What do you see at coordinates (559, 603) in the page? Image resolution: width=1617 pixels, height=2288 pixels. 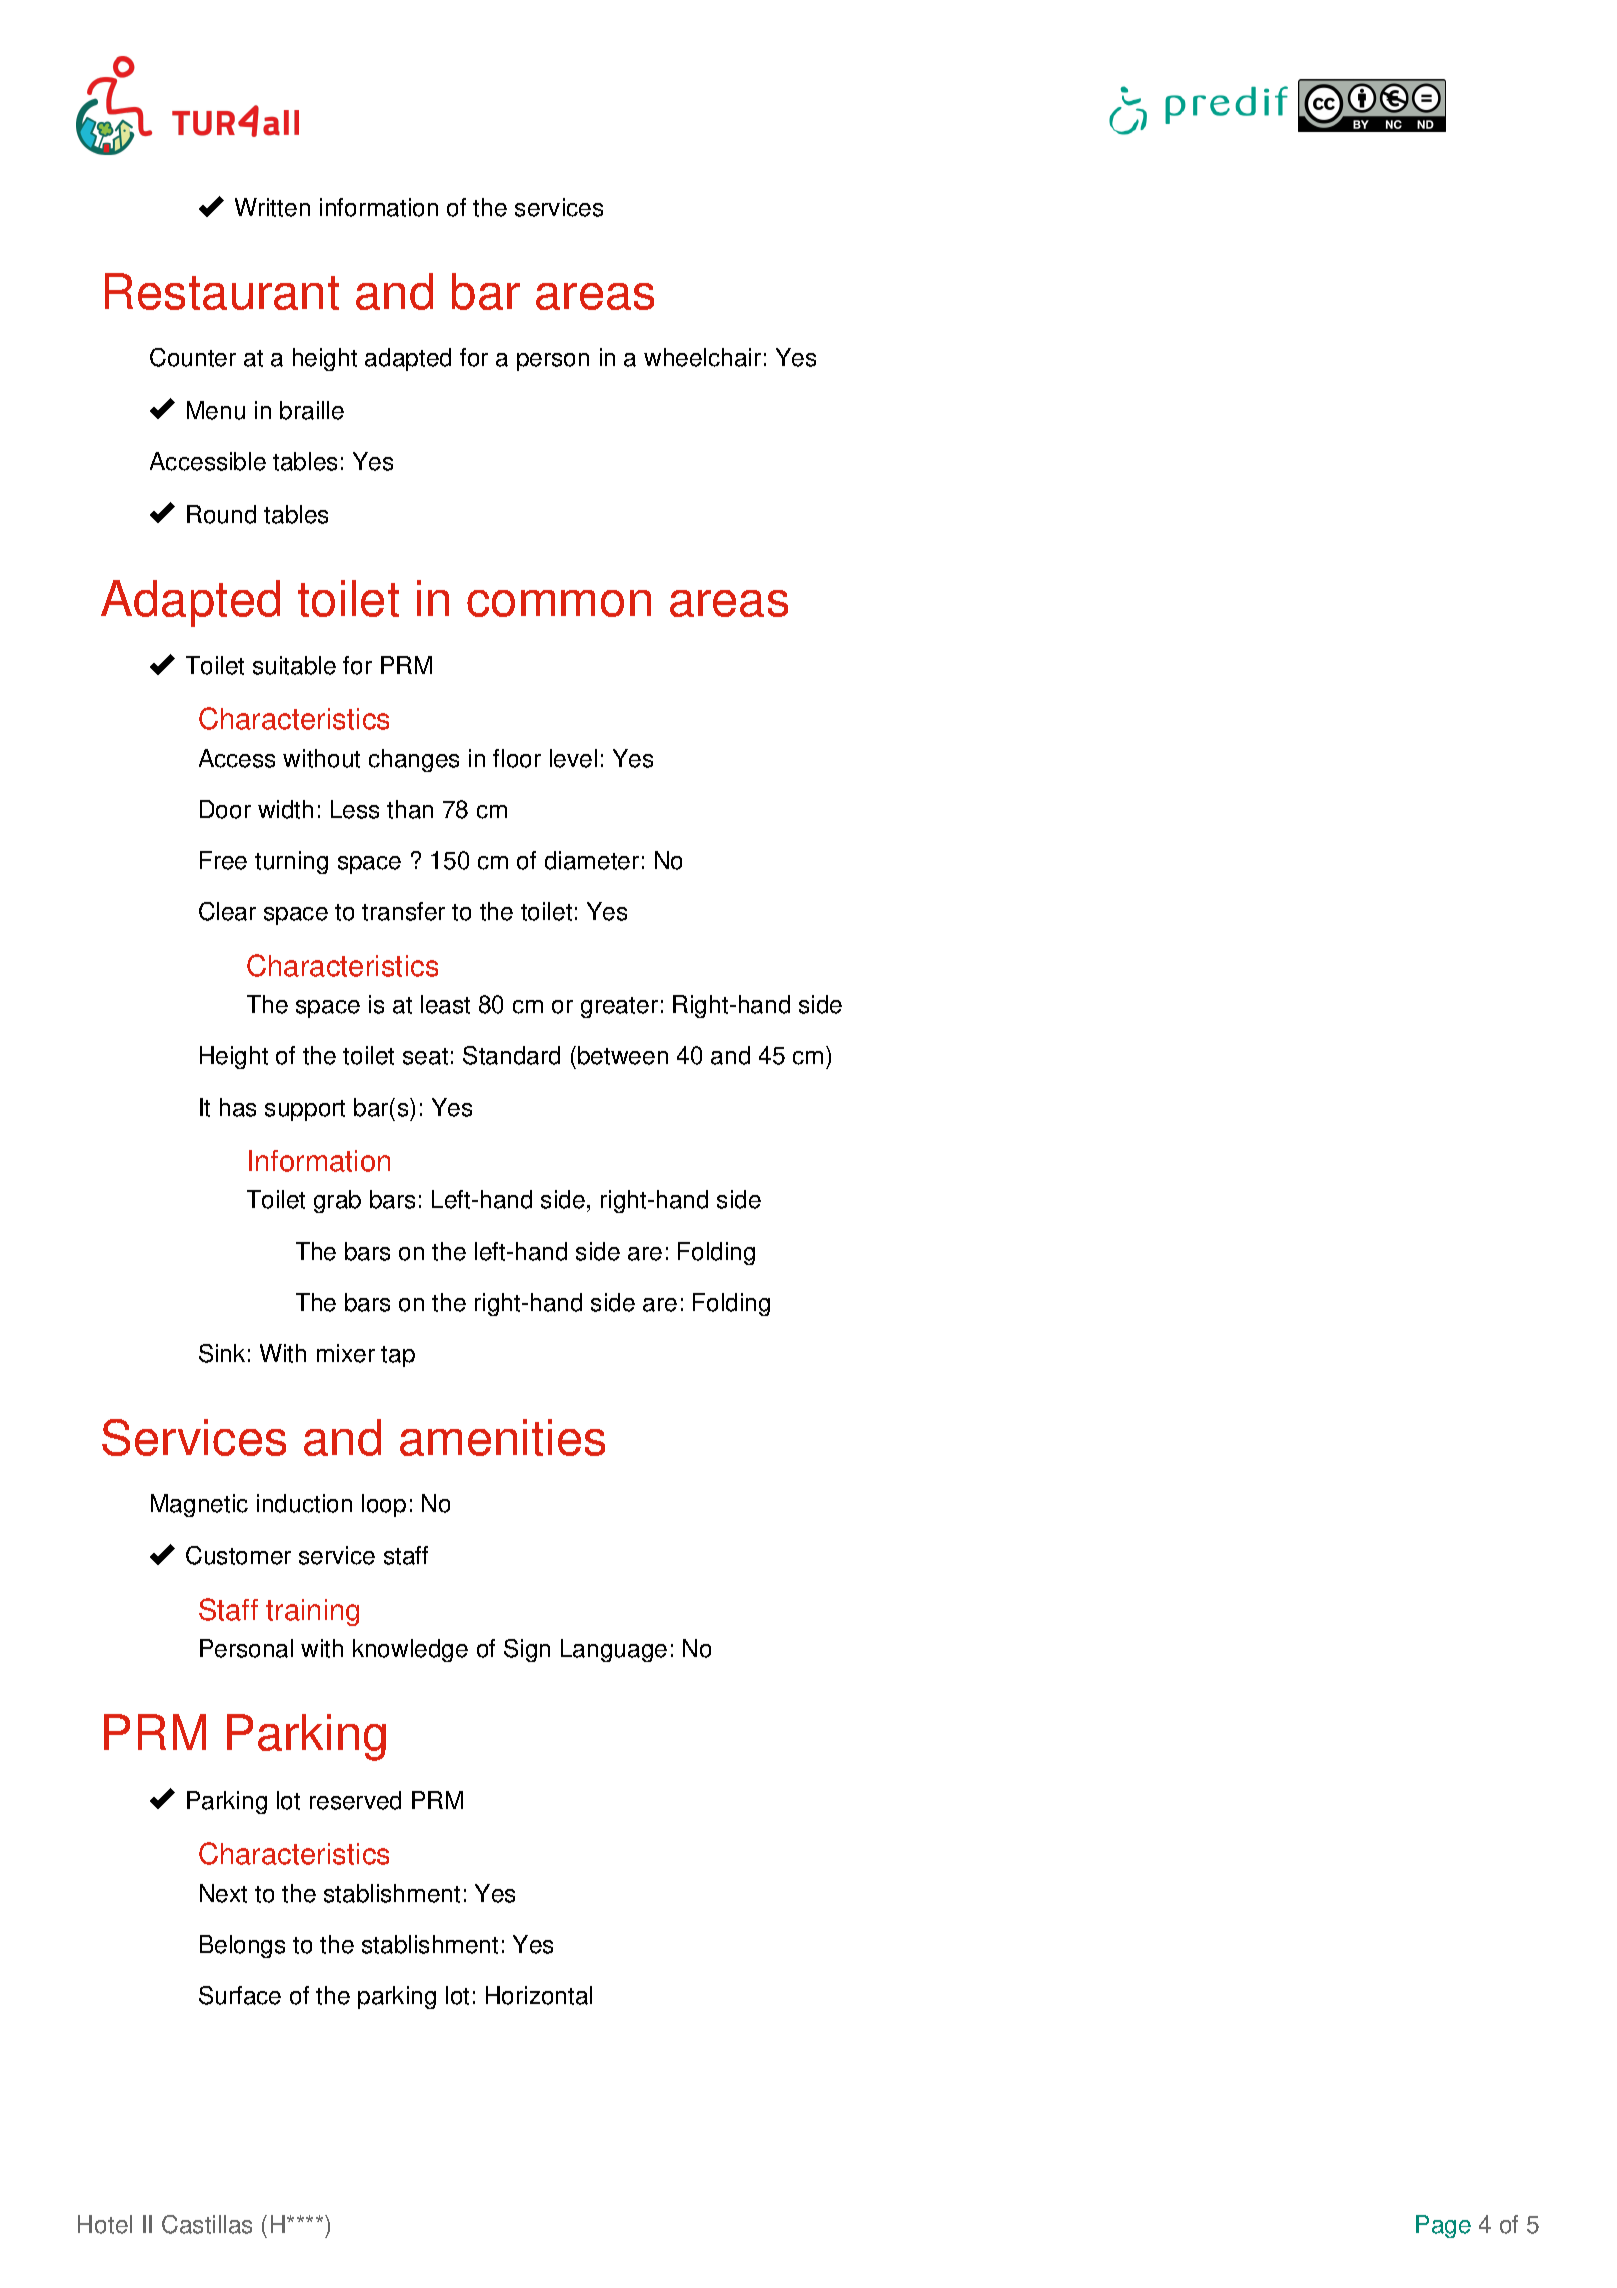 I see `common` at bounding box center [559, 603].
